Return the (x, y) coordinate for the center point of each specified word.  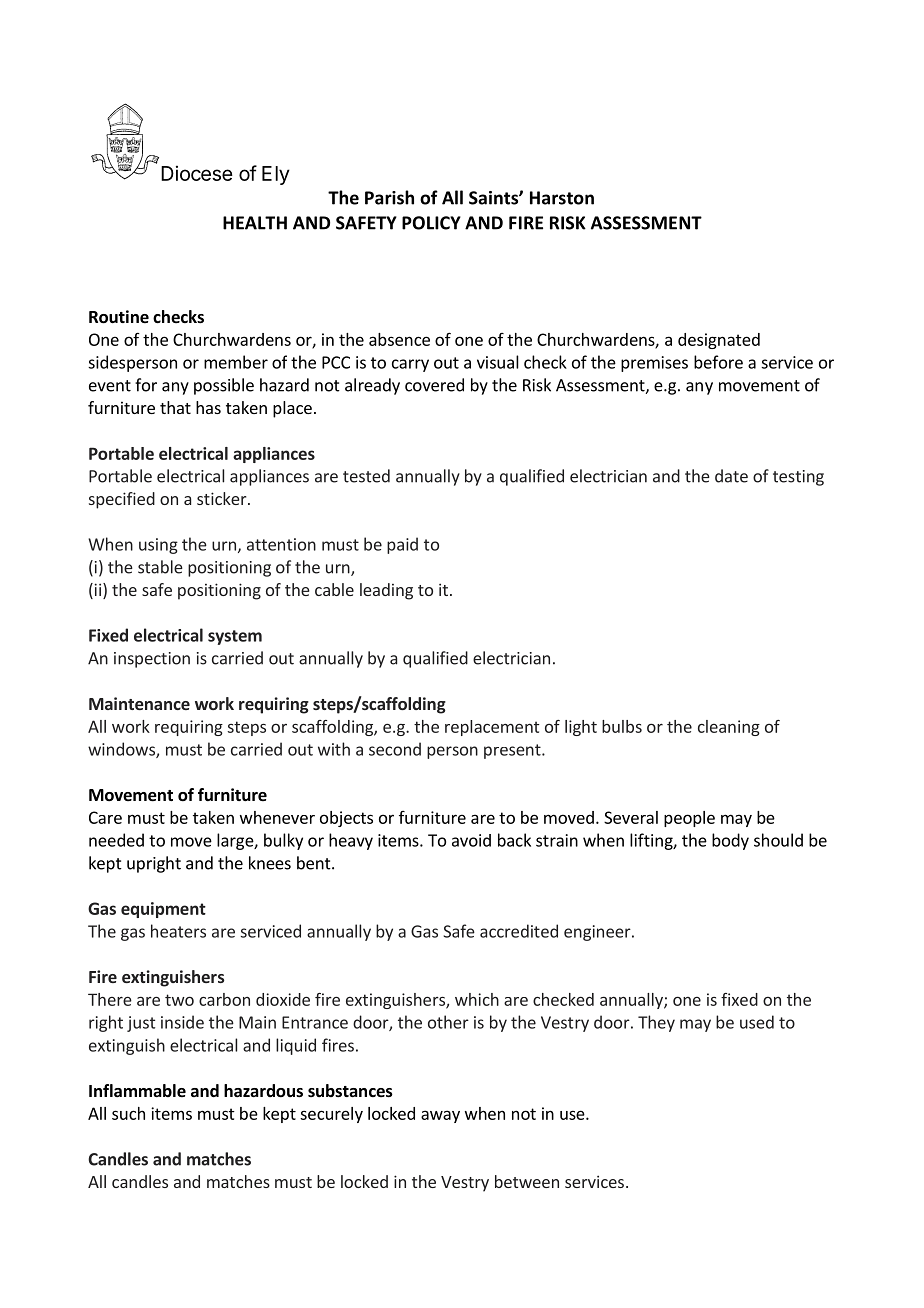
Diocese (197, 173)
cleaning (729, 728)
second (395, 749)
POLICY (431, 223)
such (128, 1113)
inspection (152, 660)
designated (719, 341)
